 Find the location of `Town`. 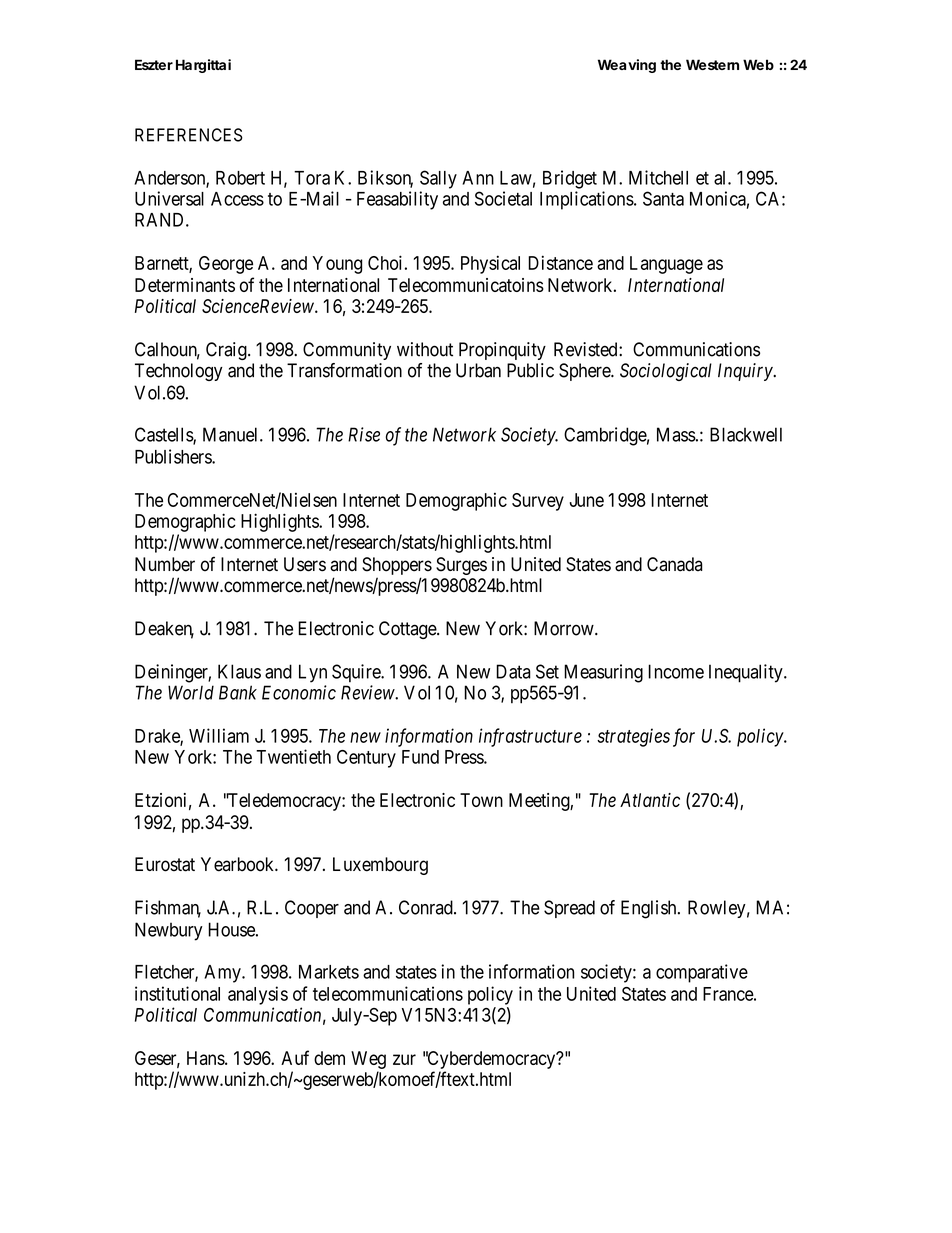

Town is located at coordinates (481, 800).
